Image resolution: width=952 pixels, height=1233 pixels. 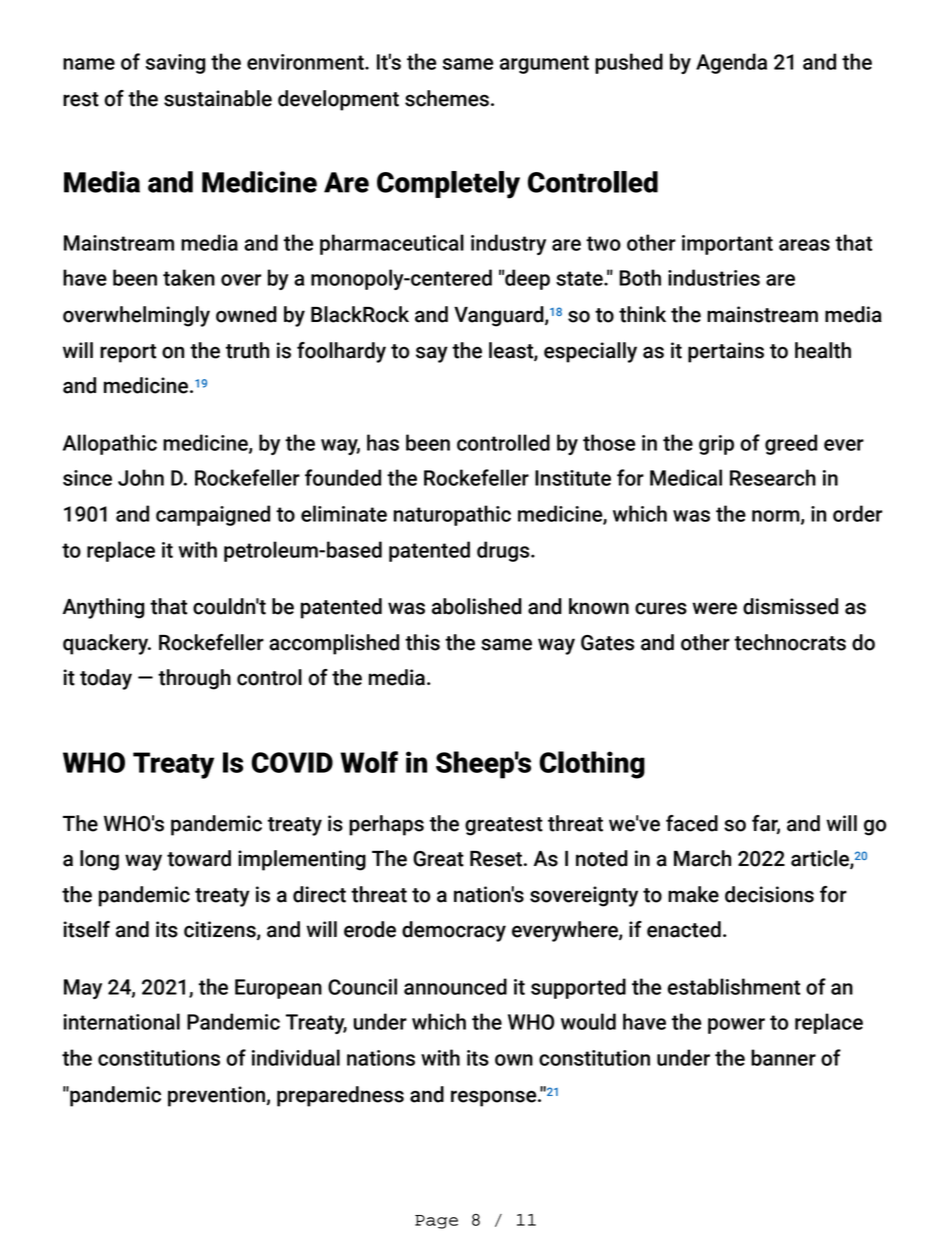 What do you see at coordinates (436, 1222) in the screenshot?
I see `Page` at bounding box center [436, 1222].
